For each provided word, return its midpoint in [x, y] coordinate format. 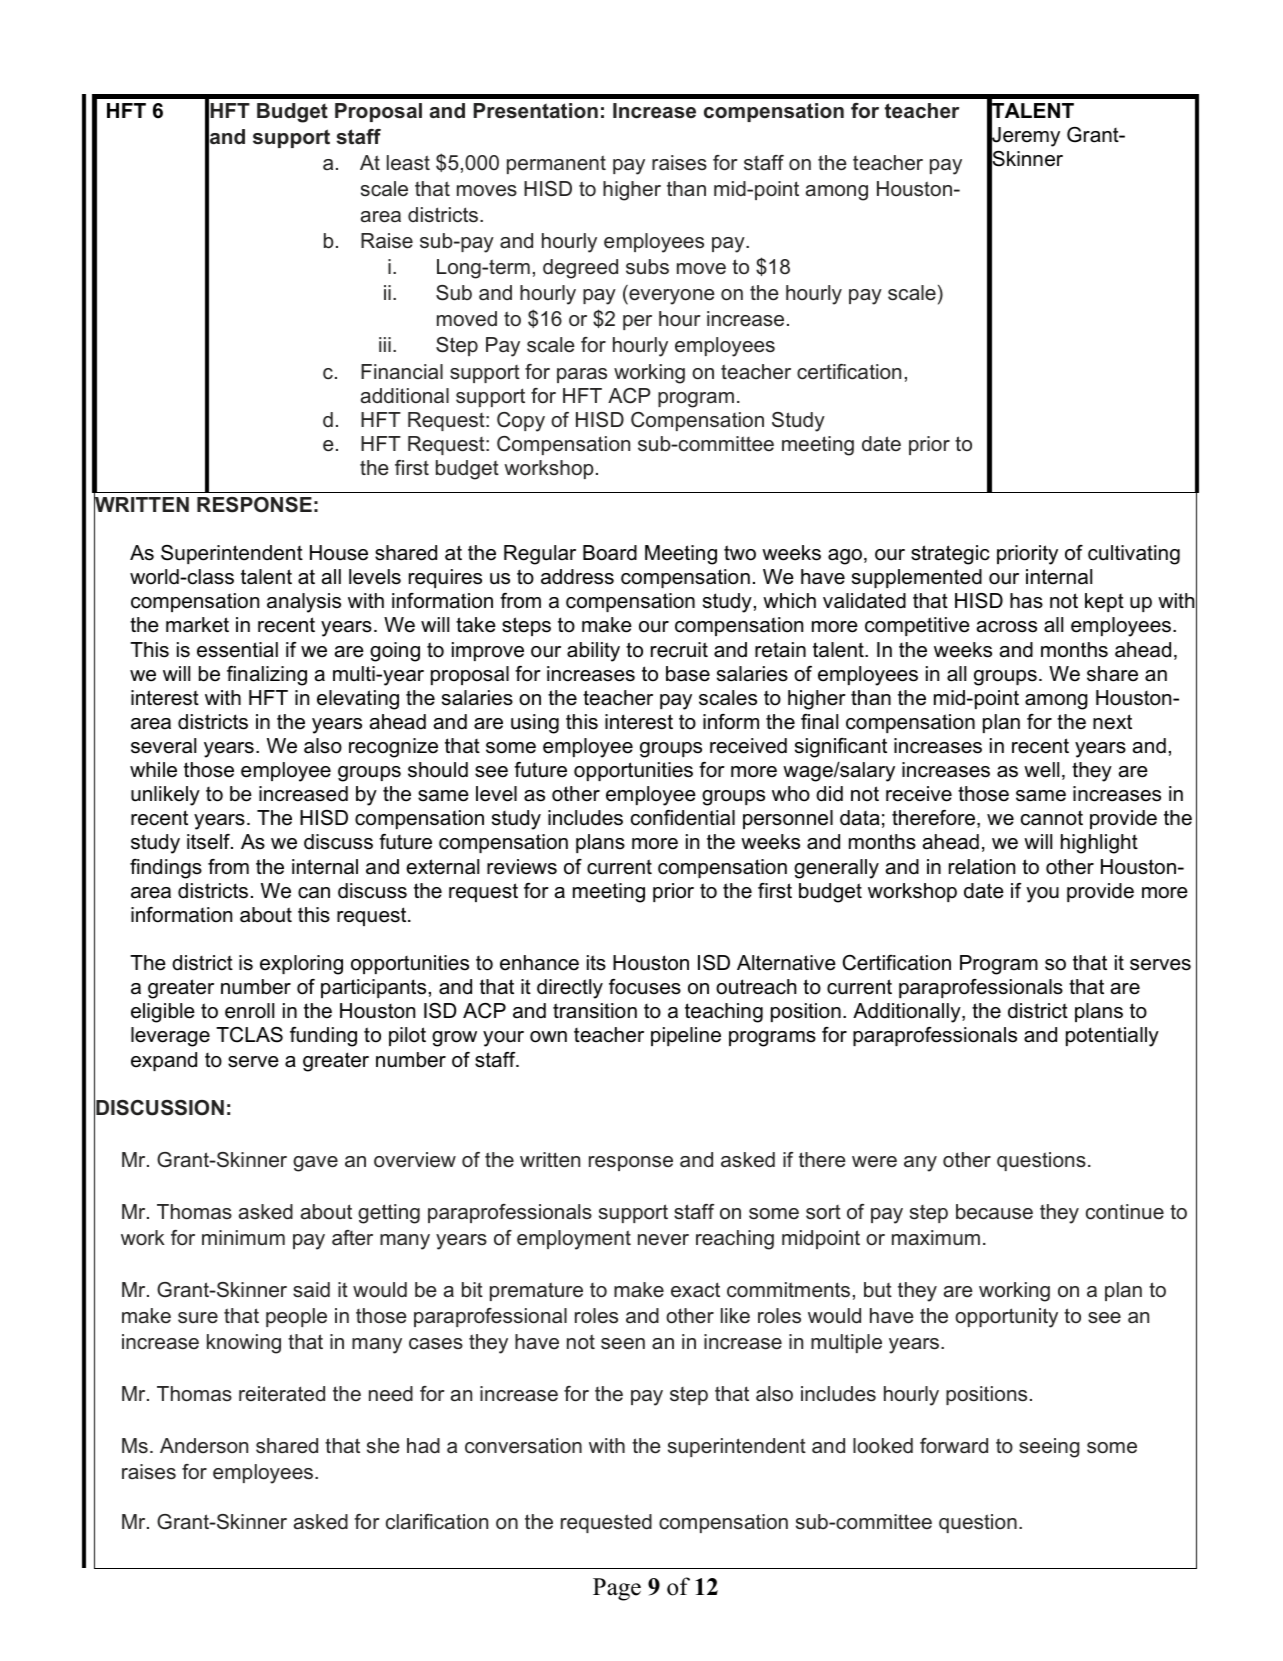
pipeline [686, 1036]
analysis [304, 603]
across [1007, 627]
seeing [1049, 1448]
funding [323, 1037]
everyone [671, 297]
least [408, 163]
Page [617, 1589]
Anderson [204, 1446]
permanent [556, 164]
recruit [679, 650]
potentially [1112, 1037]
